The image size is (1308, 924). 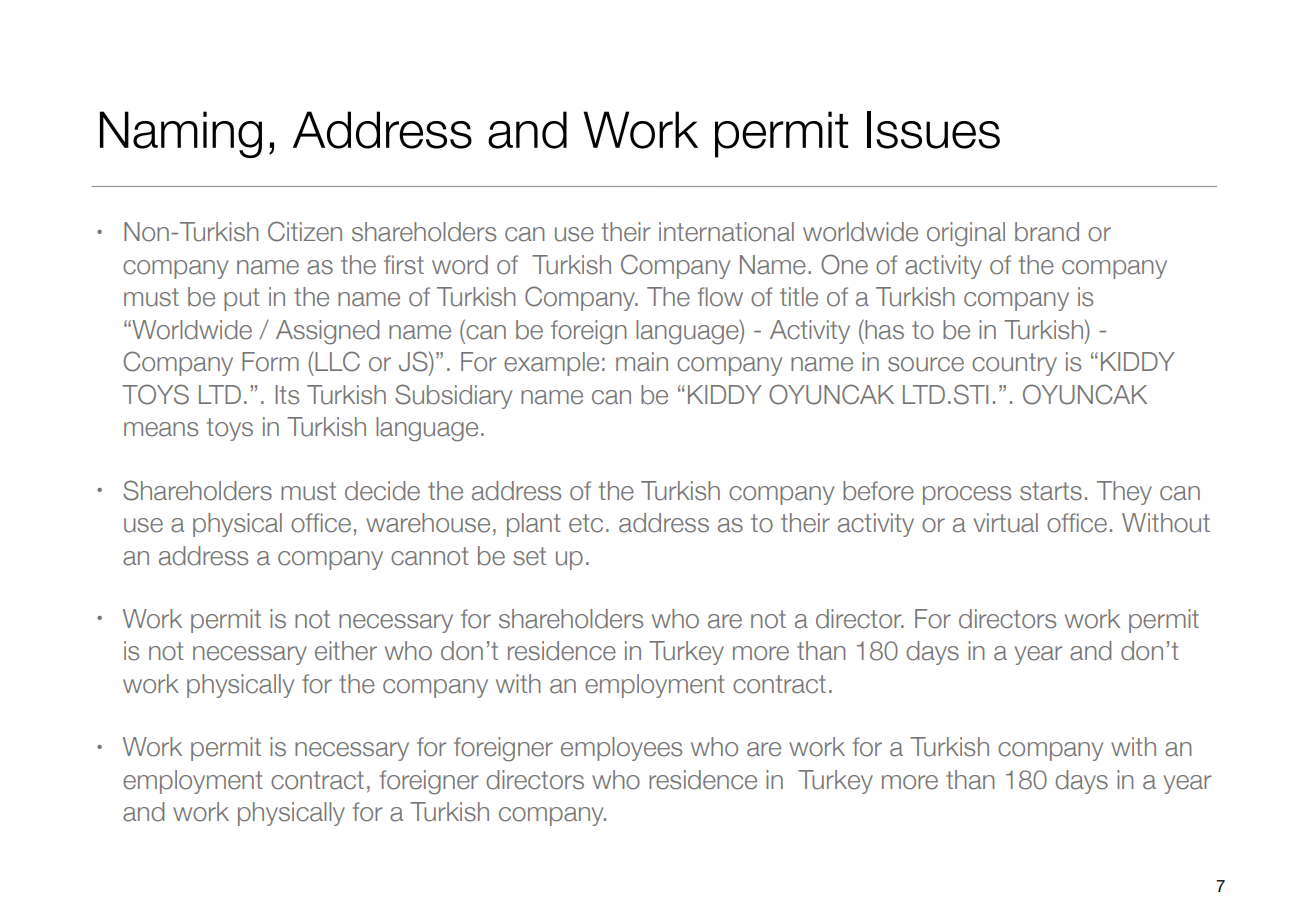 What do you see at coordinates (1006, 523) in the page?
I see `virtual` at bounding box center [1006, 523].
